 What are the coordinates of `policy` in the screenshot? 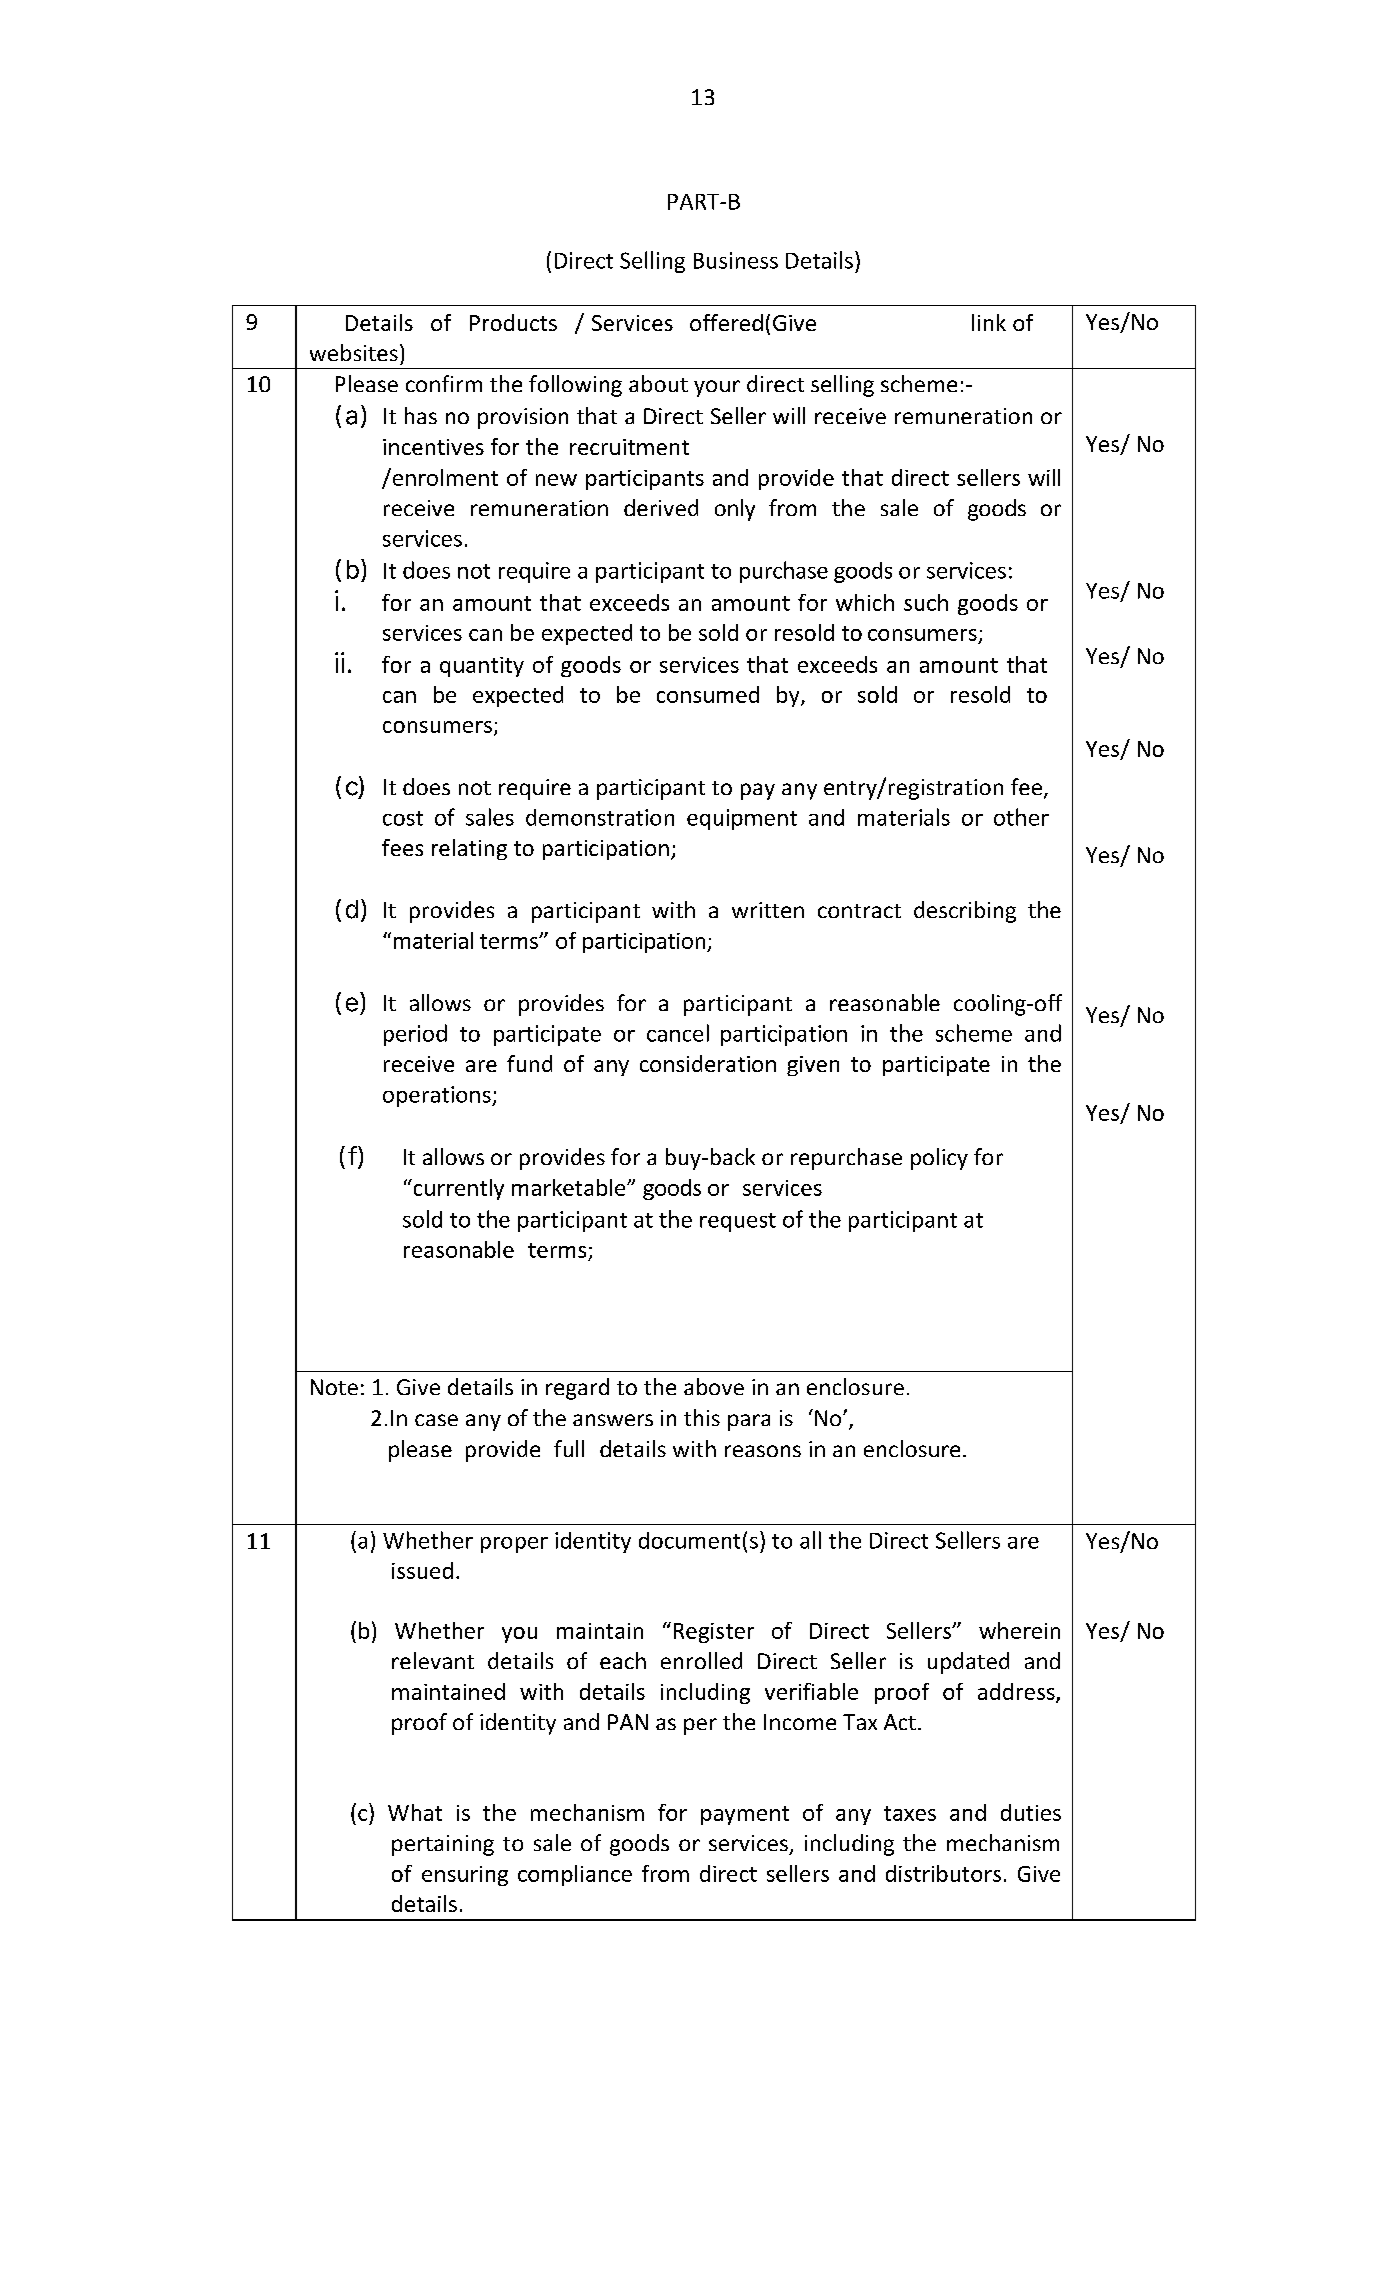 It's located at (939, 1159).
